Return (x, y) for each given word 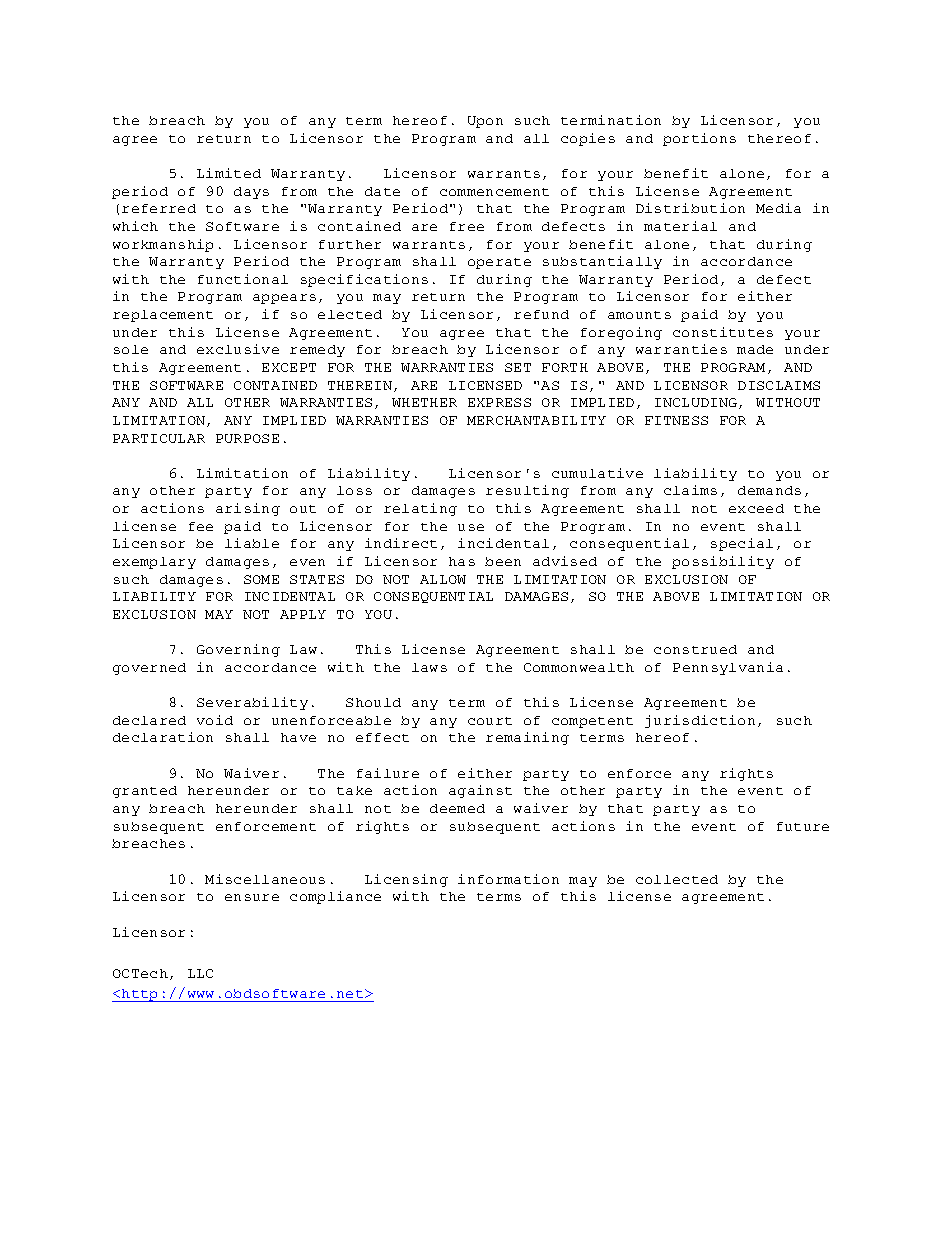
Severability (252, 703)
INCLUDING (696, 402)
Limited (229, 173)
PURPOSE (247, 438)
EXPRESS (499, 402)
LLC (200, 973)
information (508, 879)
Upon (485, 122)
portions (699, 139)
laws (429, 667)
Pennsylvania (728, 668)
